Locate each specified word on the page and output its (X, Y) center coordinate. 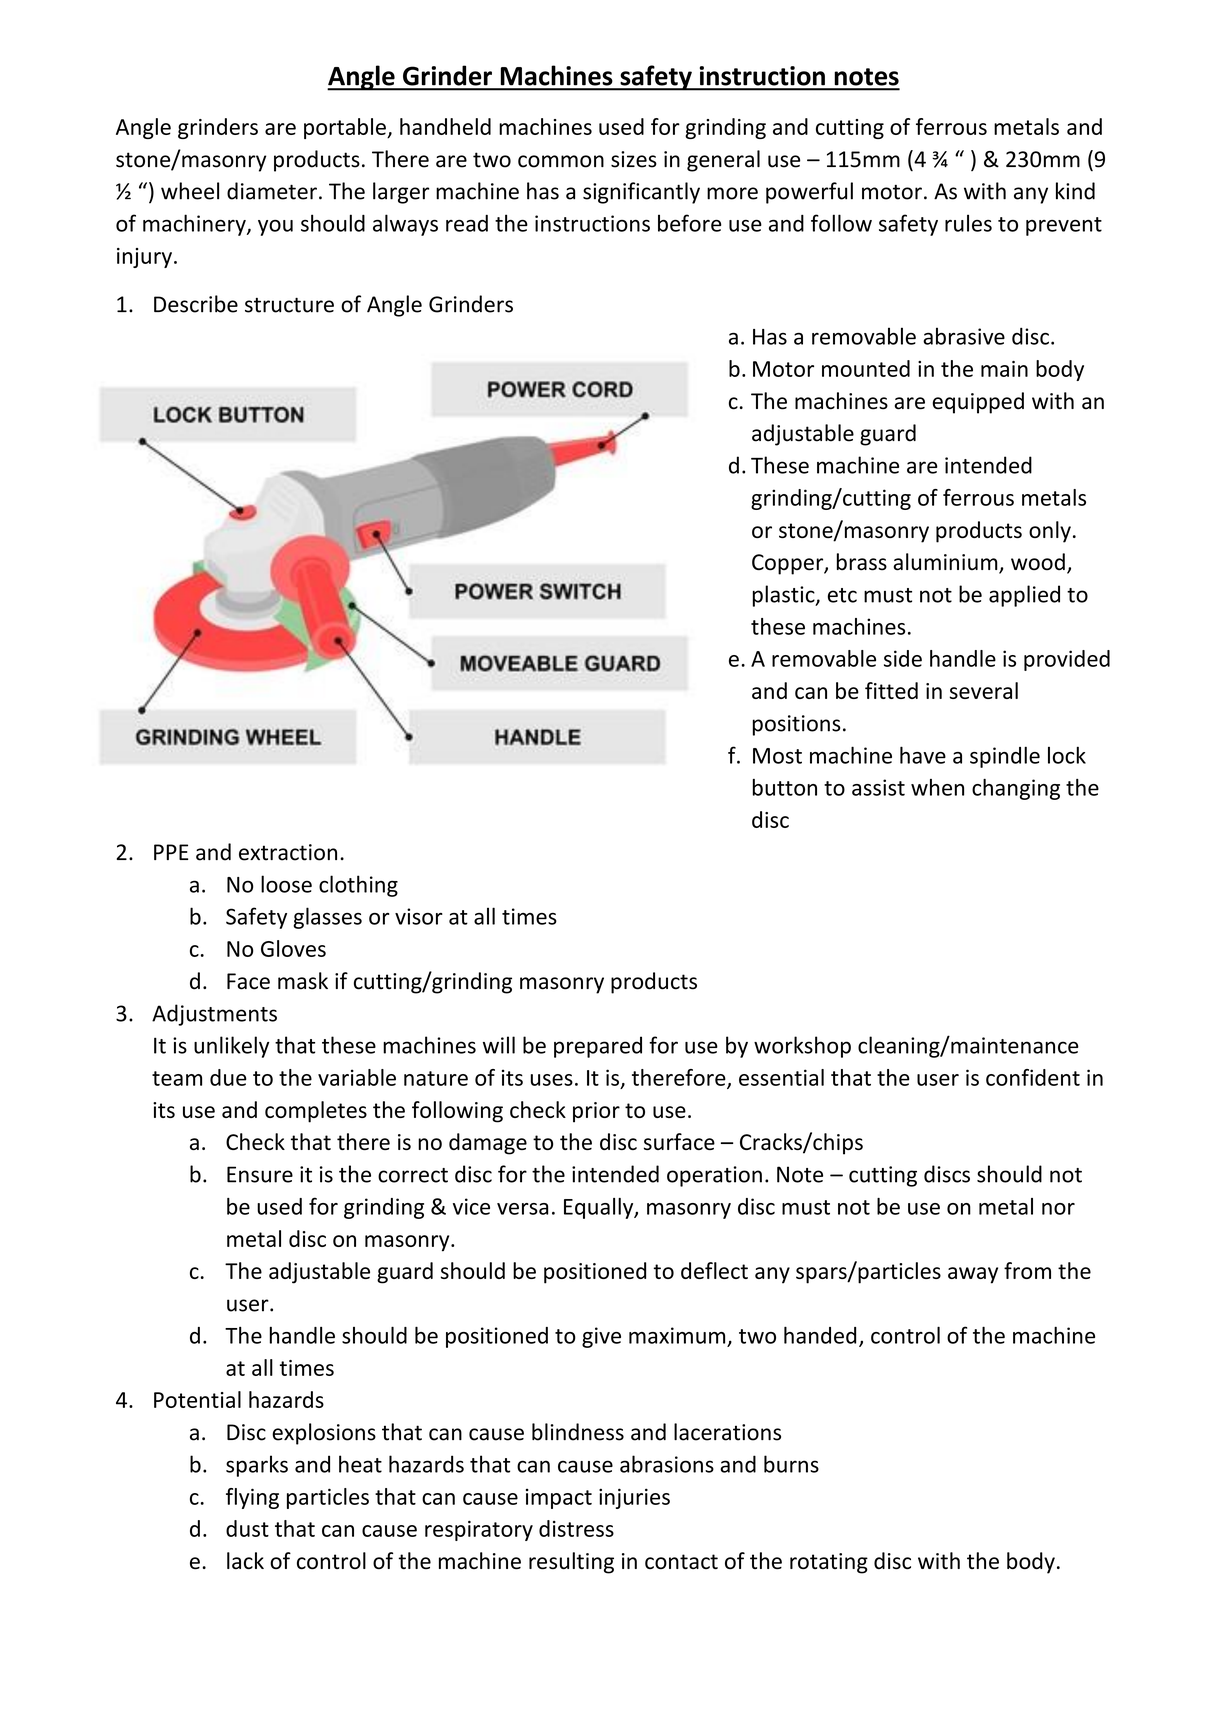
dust (247, 1528)
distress (576, 1528)
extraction (288, 852)
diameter (272, 191)
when (937, 787)
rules (968, 223)
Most (777, 756)
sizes (634, 159)
